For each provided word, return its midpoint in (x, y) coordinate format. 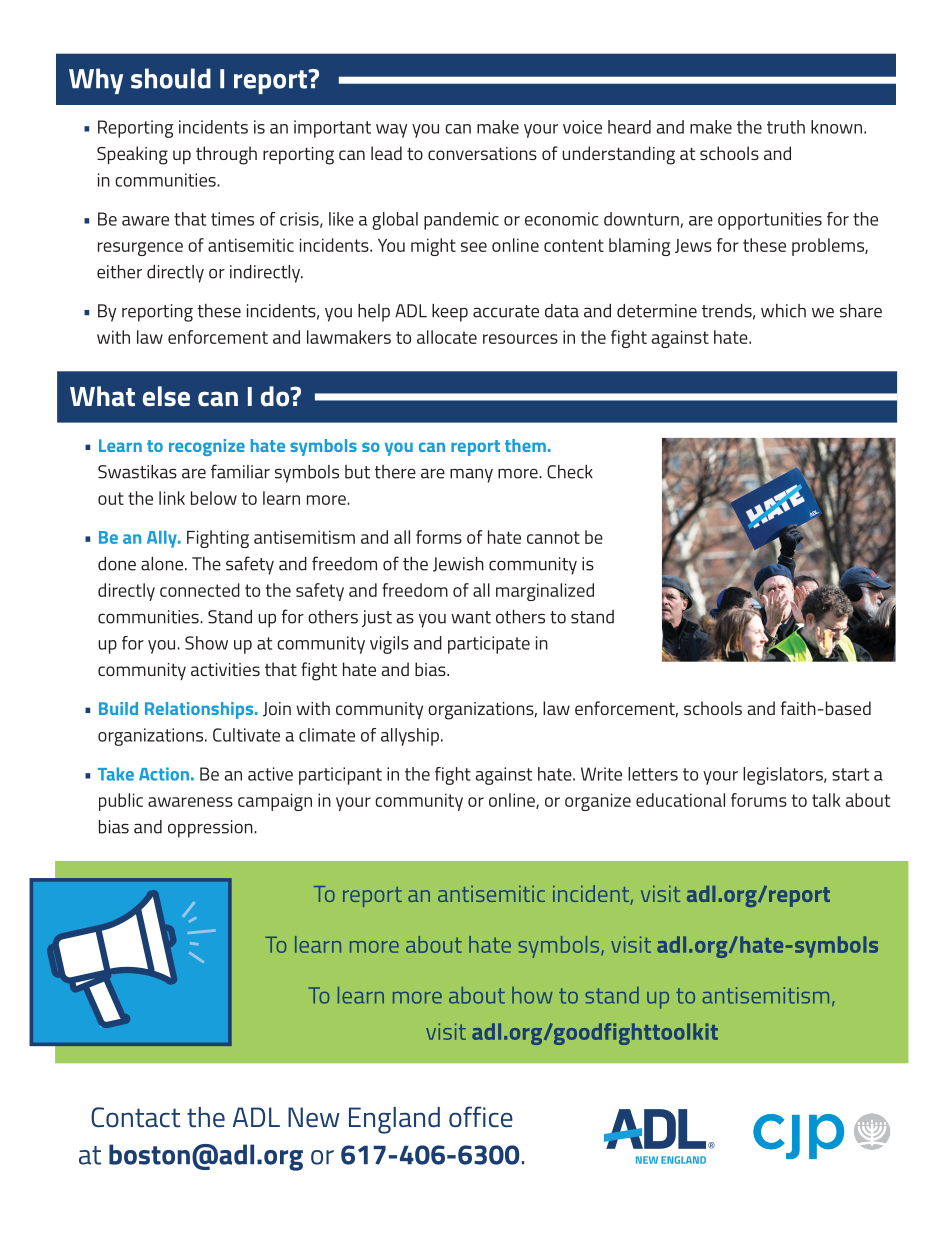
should (171, 78)
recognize (207, 447)
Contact (135, 1117)
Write (601, 774)
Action (164, 774)
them (525, 445)
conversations (482, 153)
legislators (784, 776)
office (481, 1117)
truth (786, 127)
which (783, 311)
